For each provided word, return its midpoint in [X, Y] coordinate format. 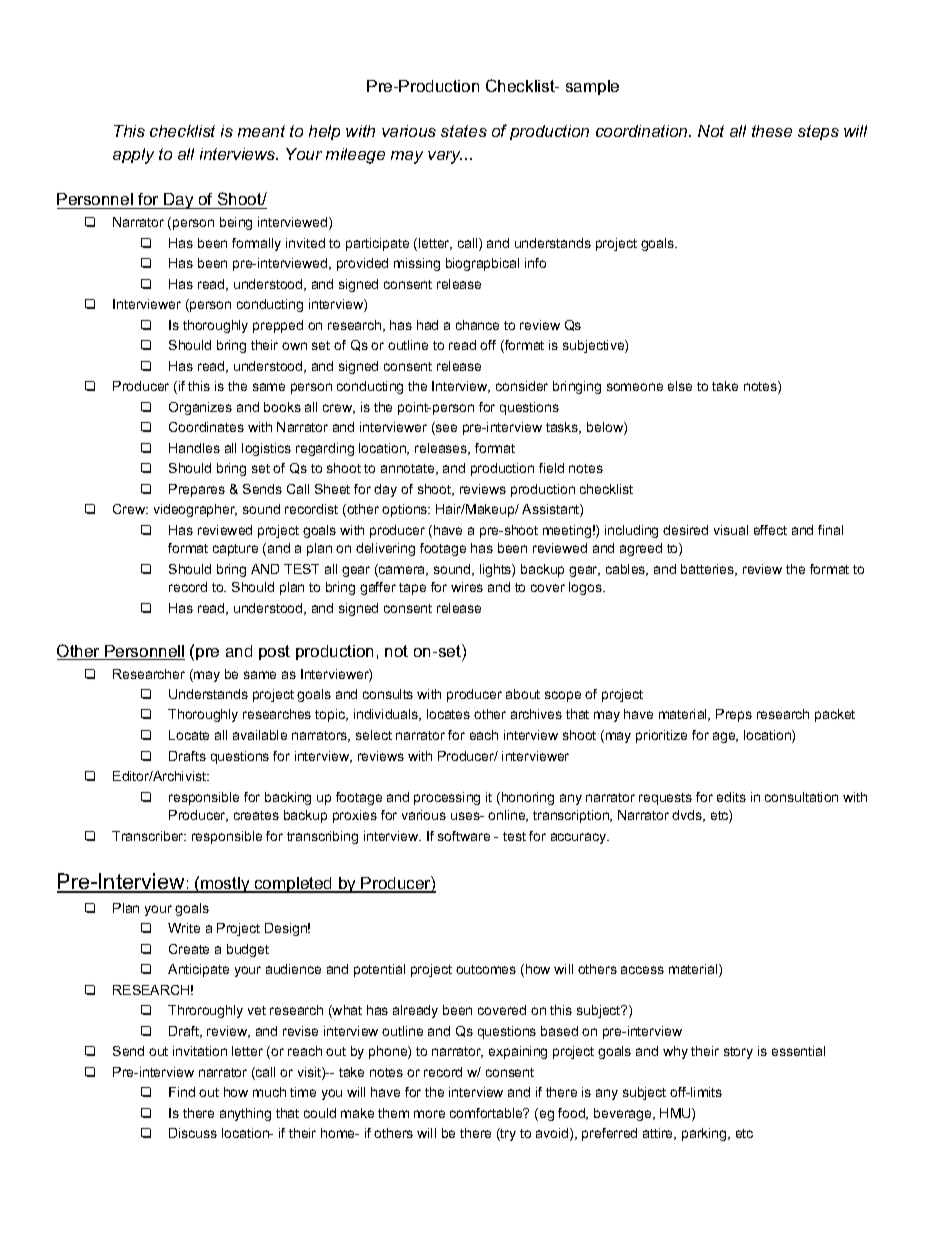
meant [261, 131]
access [642, 970]
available [260, 735]
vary [445, 157]
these [772, 131]
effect [770, 530]
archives [536, 714]
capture [235, 550]
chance [477, 325]
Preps [734, 715]
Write [184, 928]
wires [467, 587]
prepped [278, 326]
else [680, 386]
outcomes [486, 969]
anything [245, 1114]
